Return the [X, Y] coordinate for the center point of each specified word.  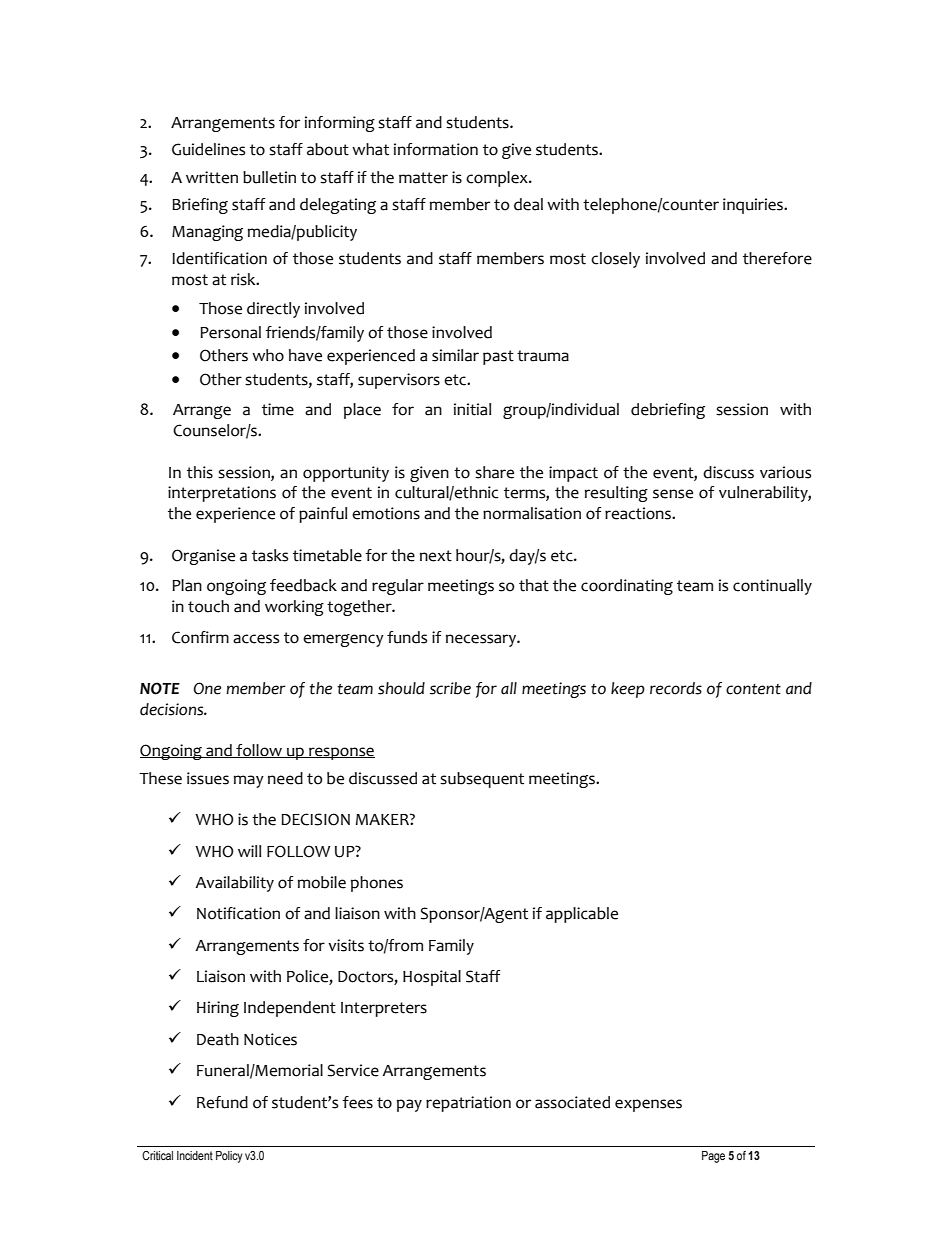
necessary [482, 640]
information [436, 149]
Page [713, 1157]
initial [472, 409]
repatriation [468, 1104]
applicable [582, 915]
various [785, 472]
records [676, 688]
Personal [230, 332]
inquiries [754, 206]
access [256, 639]
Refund [222, 1102]
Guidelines [208, 149]
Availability [234, 884]
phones [377, 884]
